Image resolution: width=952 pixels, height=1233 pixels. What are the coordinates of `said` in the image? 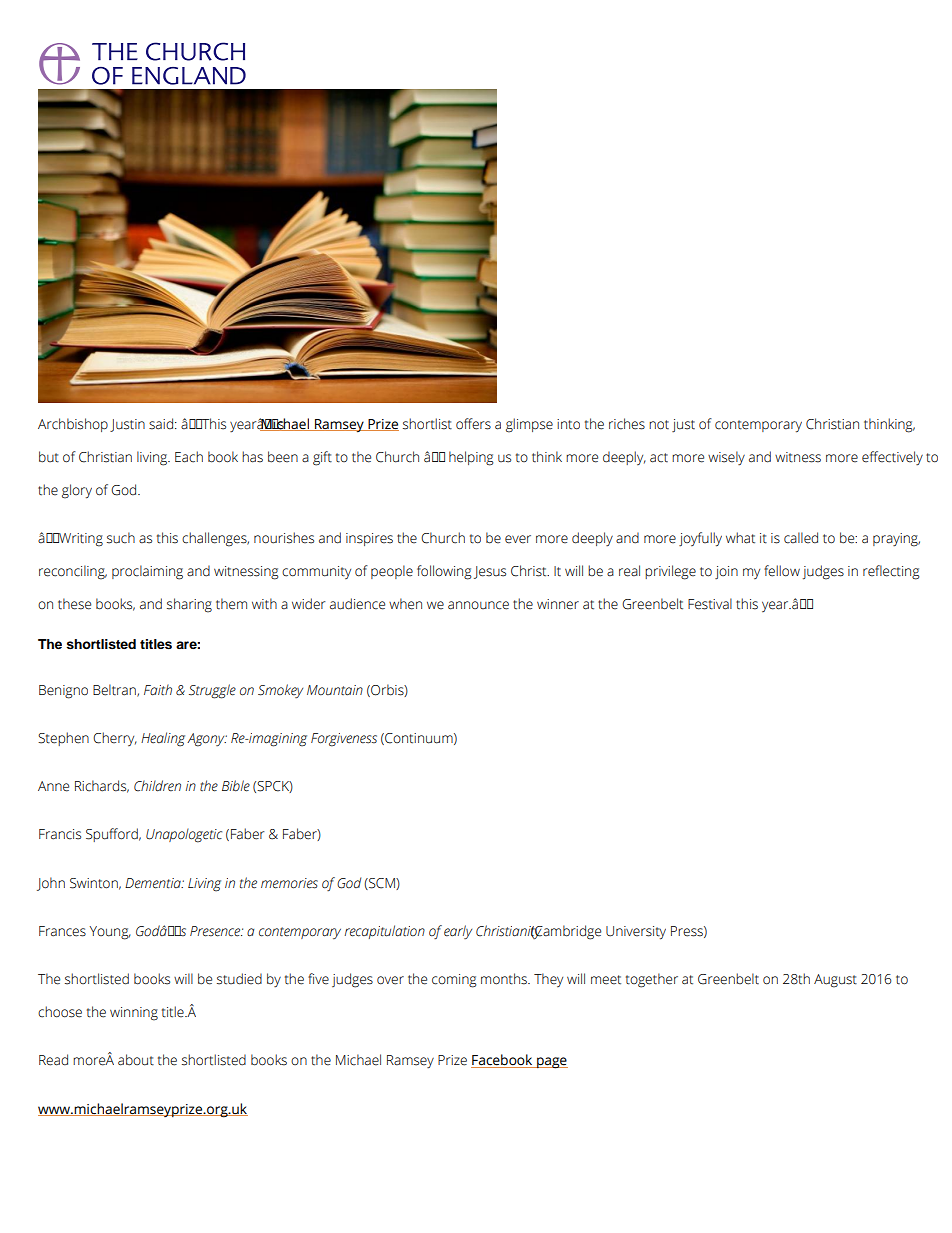 It's located at (161, 424).
